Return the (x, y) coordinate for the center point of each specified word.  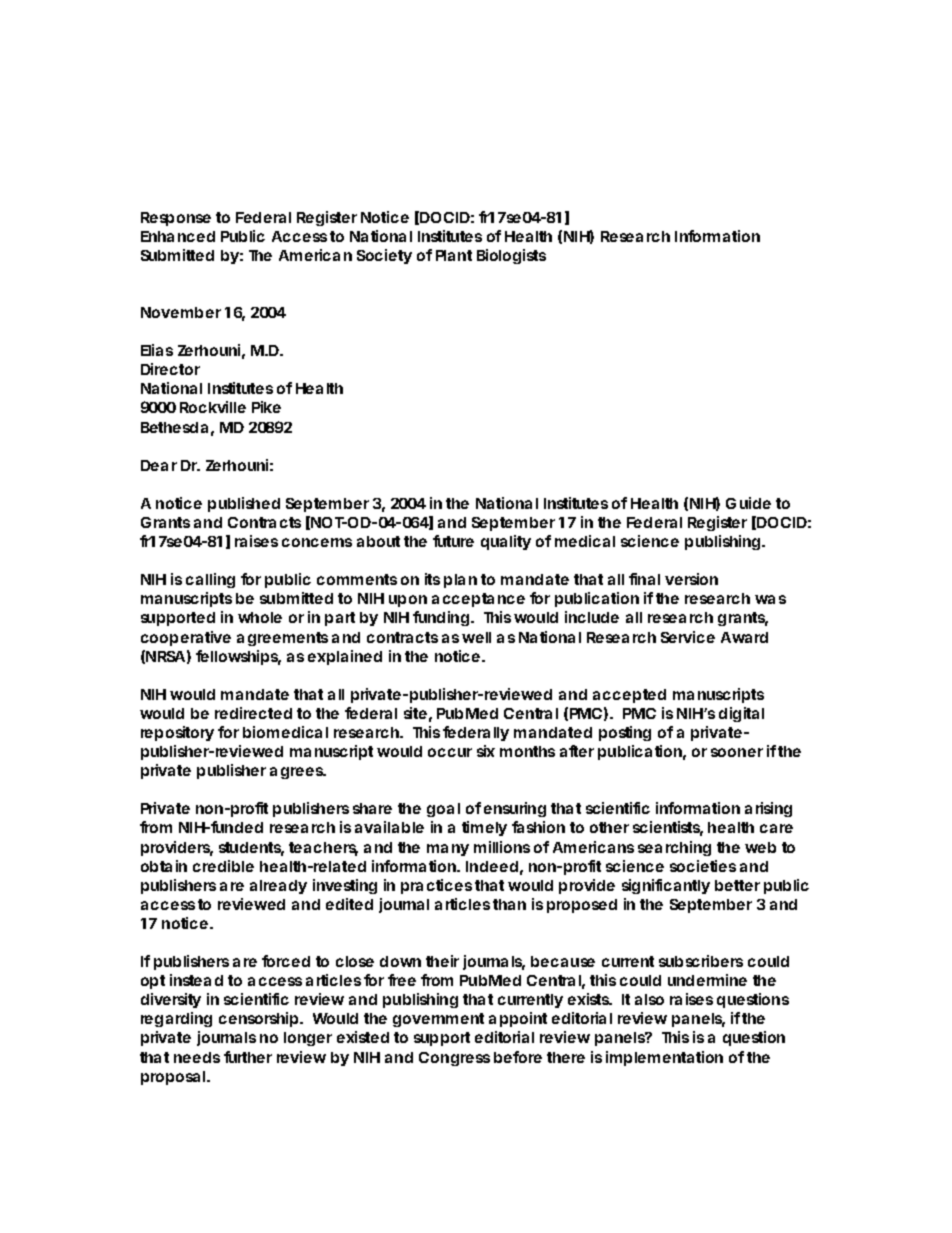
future (453, 541)
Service (688, 637)
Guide (748, 503)
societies (703, 866)
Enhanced (178, 236)
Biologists (511, 256)
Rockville (213, 407)
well (476, 637)
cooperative (186, 638)
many (448, 850)
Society (384, 256)
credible (223, 866)
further (248, 1057)
